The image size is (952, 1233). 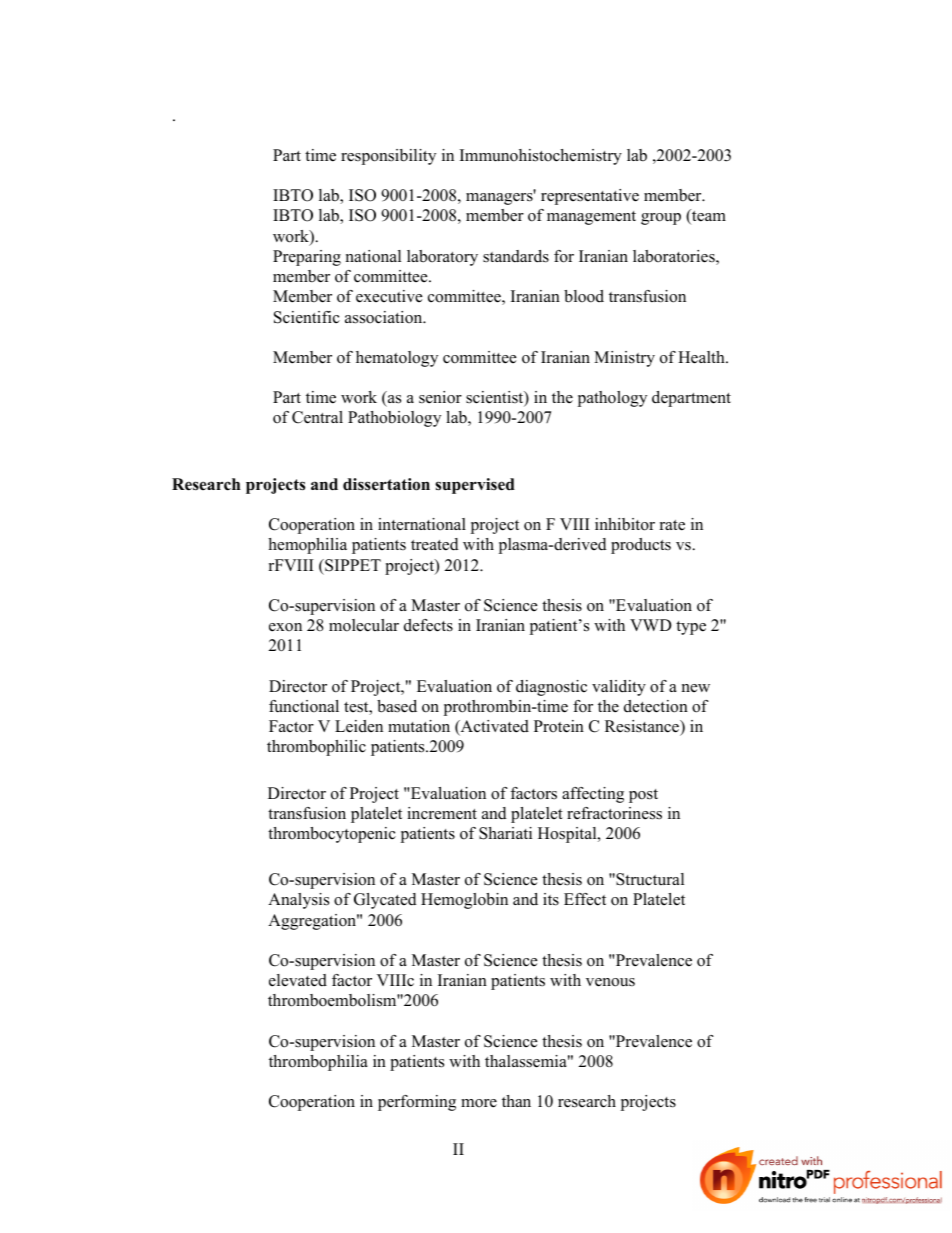 What do you see at coordinates (585, 899) in the screenshot?
I see `Effect` at bounding box center [585, 899].
